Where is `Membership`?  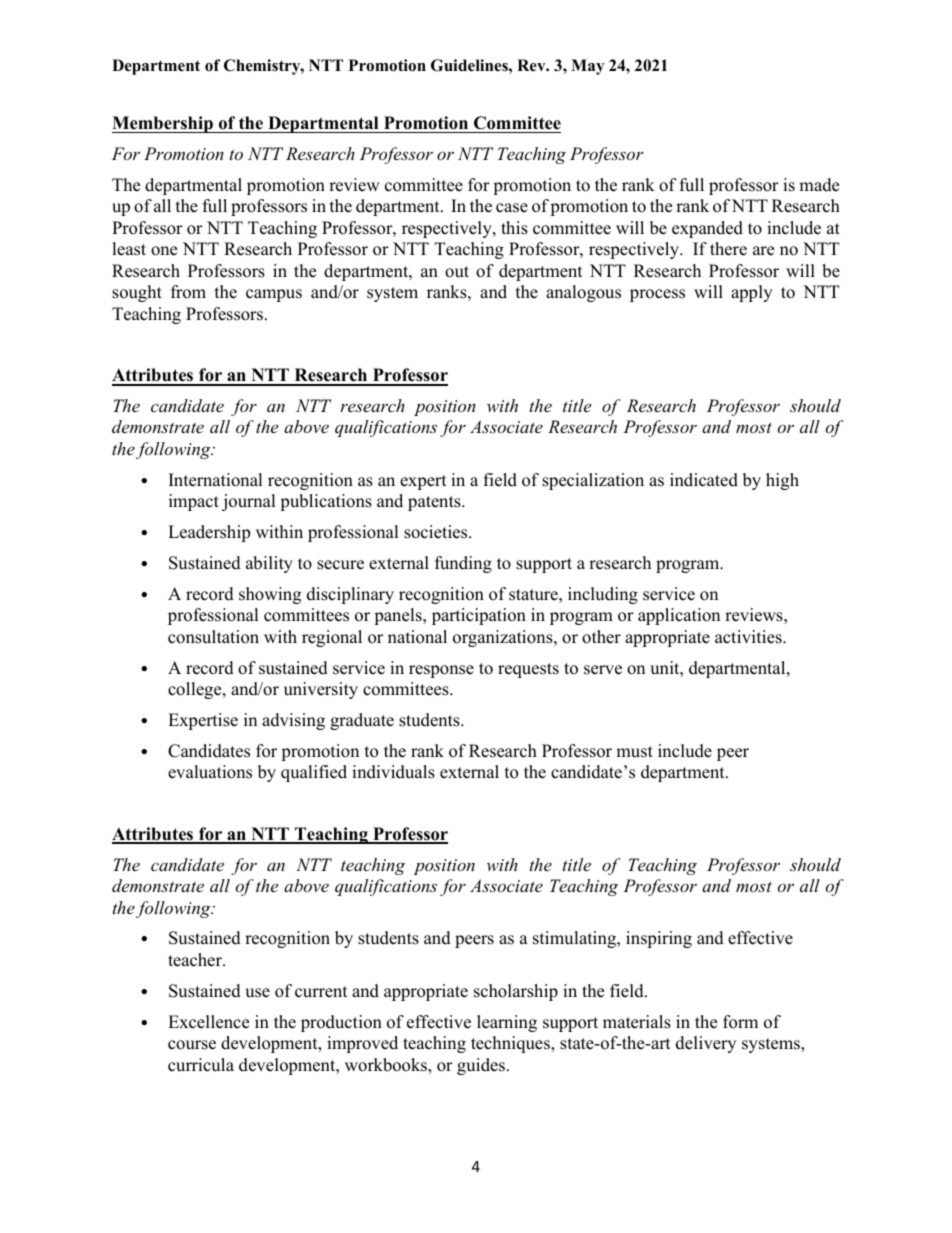
Membership is located at coordinates (163, 124).
